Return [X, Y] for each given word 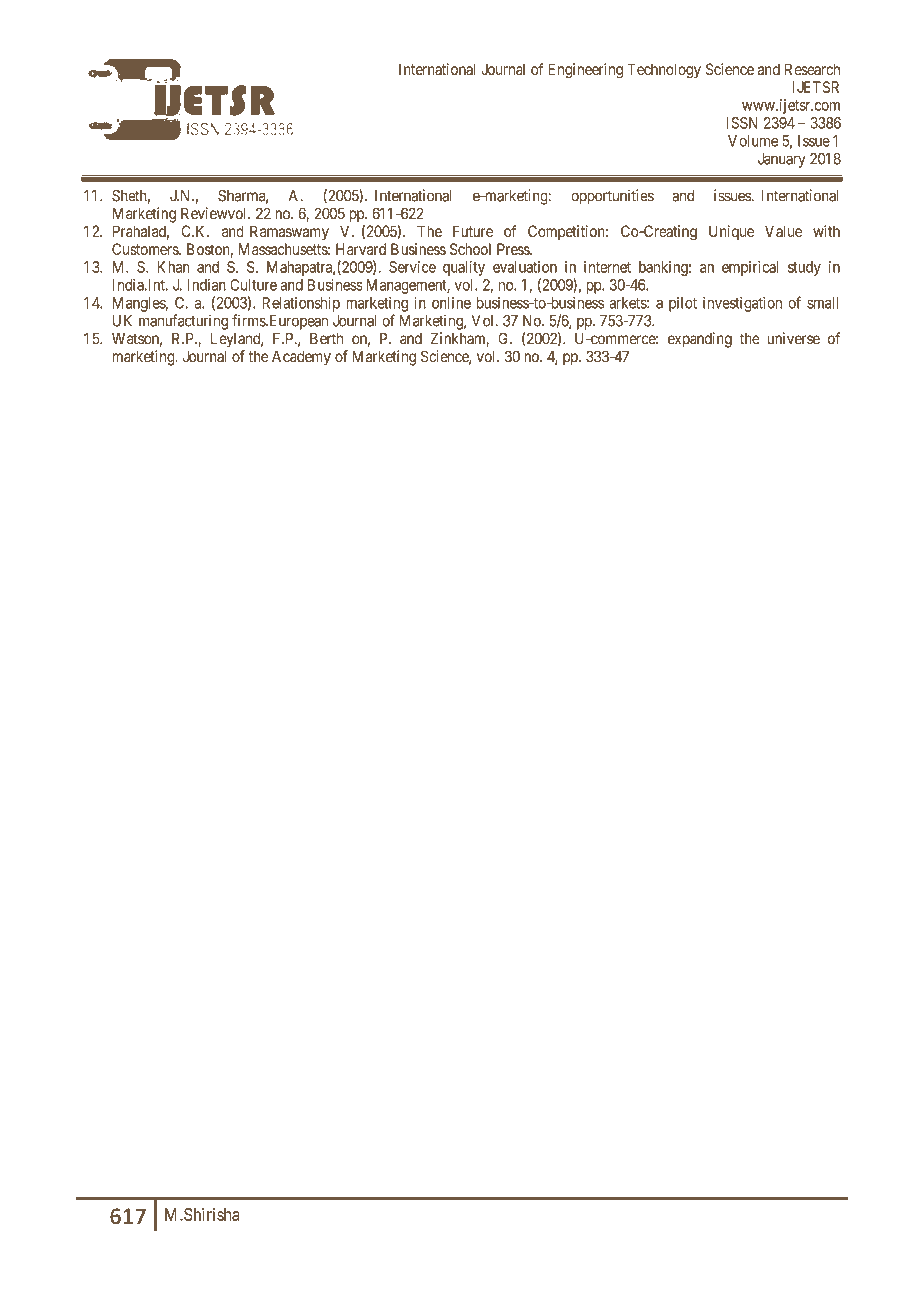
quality [464, 268]
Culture [253, 285]
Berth [326, 338]
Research [812, 69]
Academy [301, 358]
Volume [753, 141]
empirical [750, 268]
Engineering [585, 71]
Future [473, 231]
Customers [146, 249]
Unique [731, 232]
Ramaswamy [289, 233]
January [782, 160]
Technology [664, 71]
